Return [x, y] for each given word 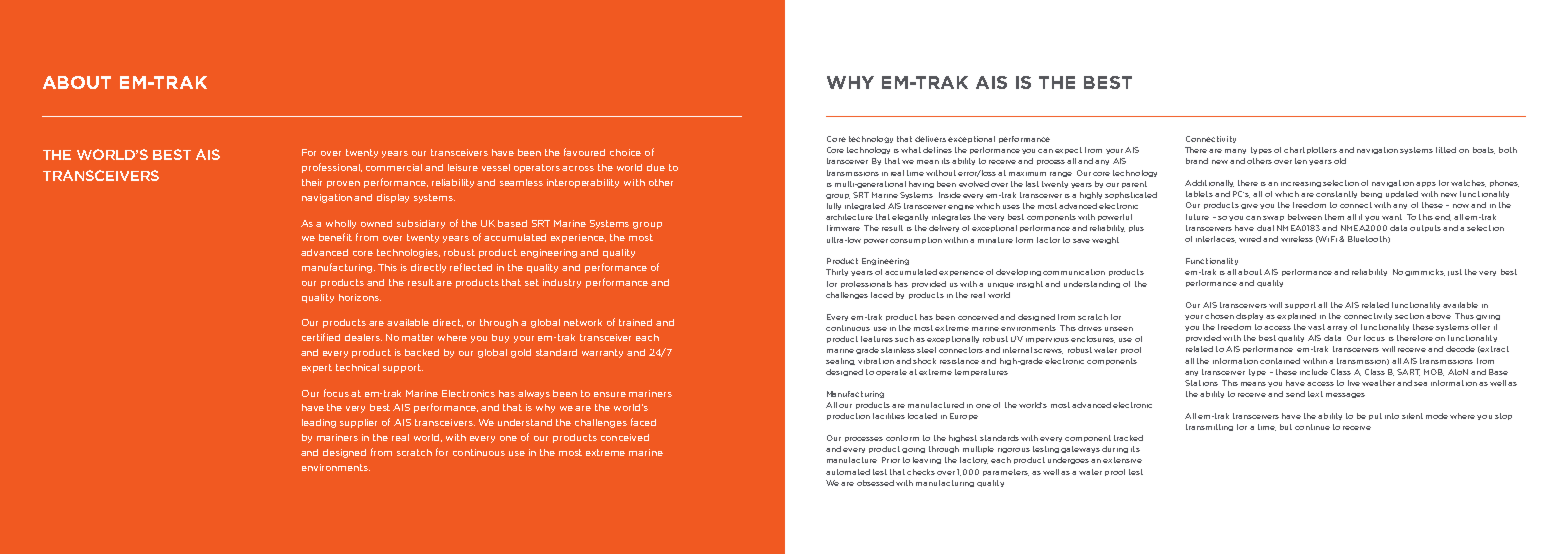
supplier [358, 423]
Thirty [837, 272]
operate [891, 372]
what [911, 150]
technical [357, 367]
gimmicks [1425, 272]
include [1314, 372]
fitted [1446, 150]
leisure [463, 167]
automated [848, 472]
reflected [471, 267]
